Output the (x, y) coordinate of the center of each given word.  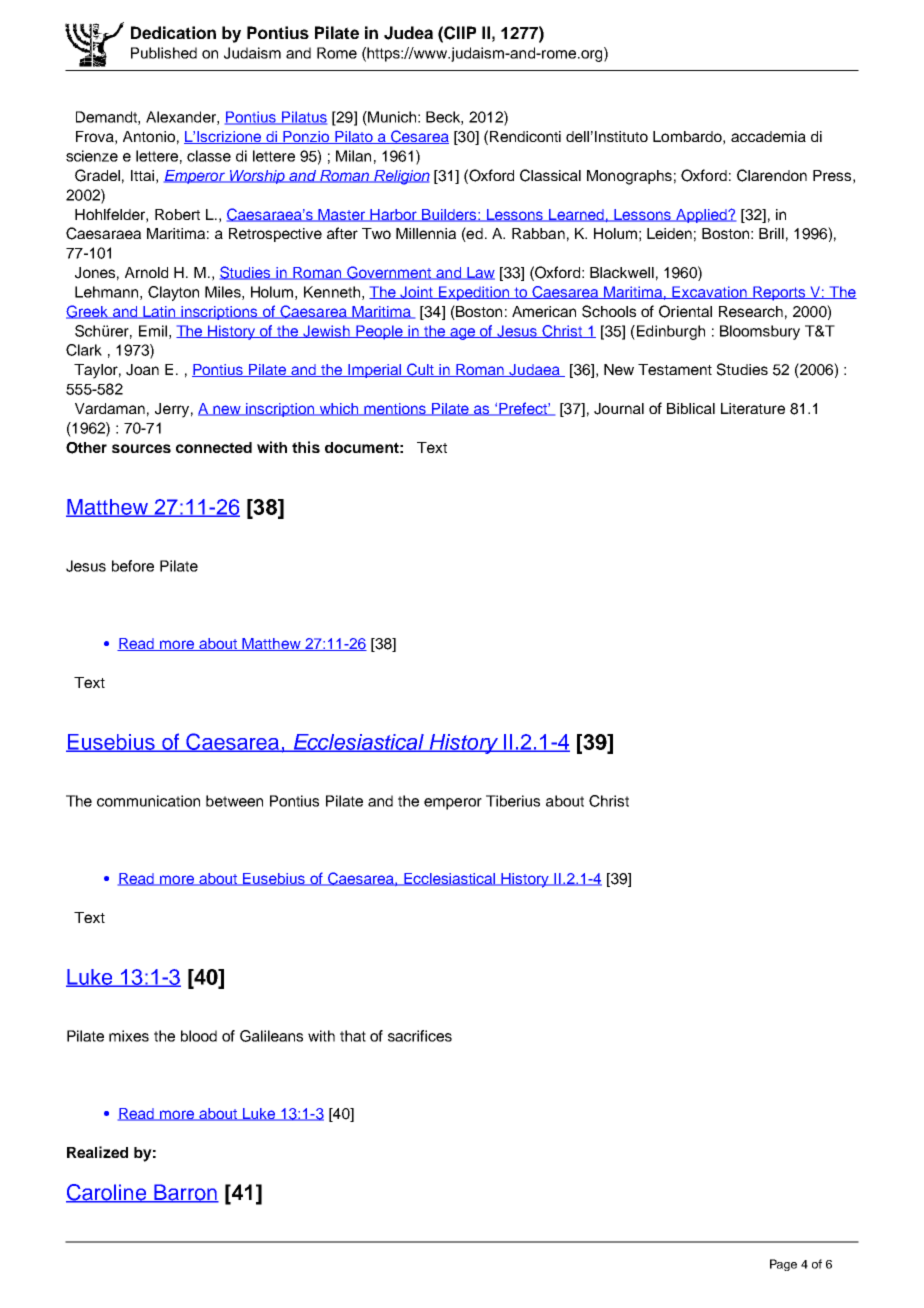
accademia (768, 136)
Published (164, 53)
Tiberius (513, 801)
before (133, 566)
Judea (408, 33)
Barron (185, 1193)
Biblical (691, 408)
